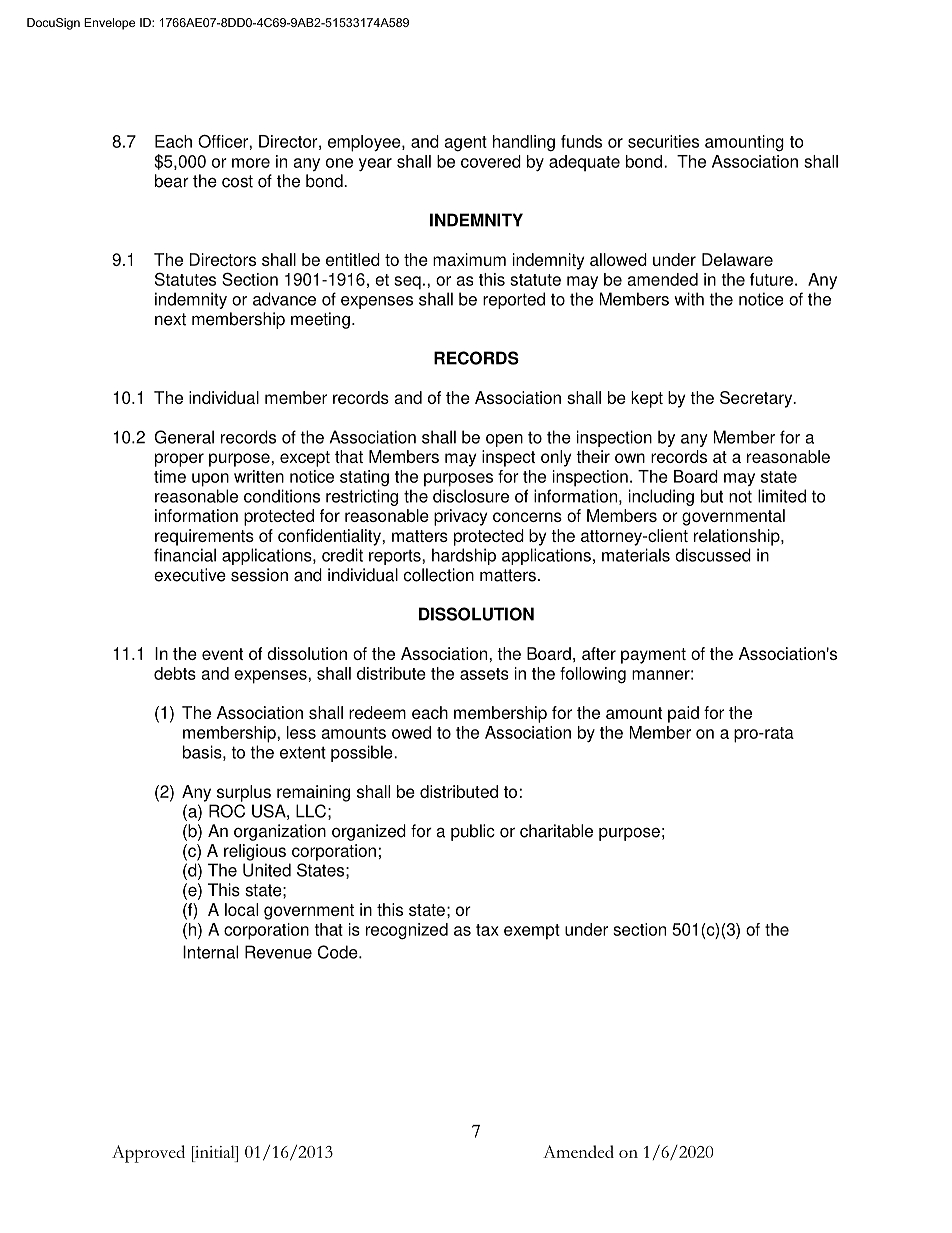  I want to click on recognized, so click(407, 931).
